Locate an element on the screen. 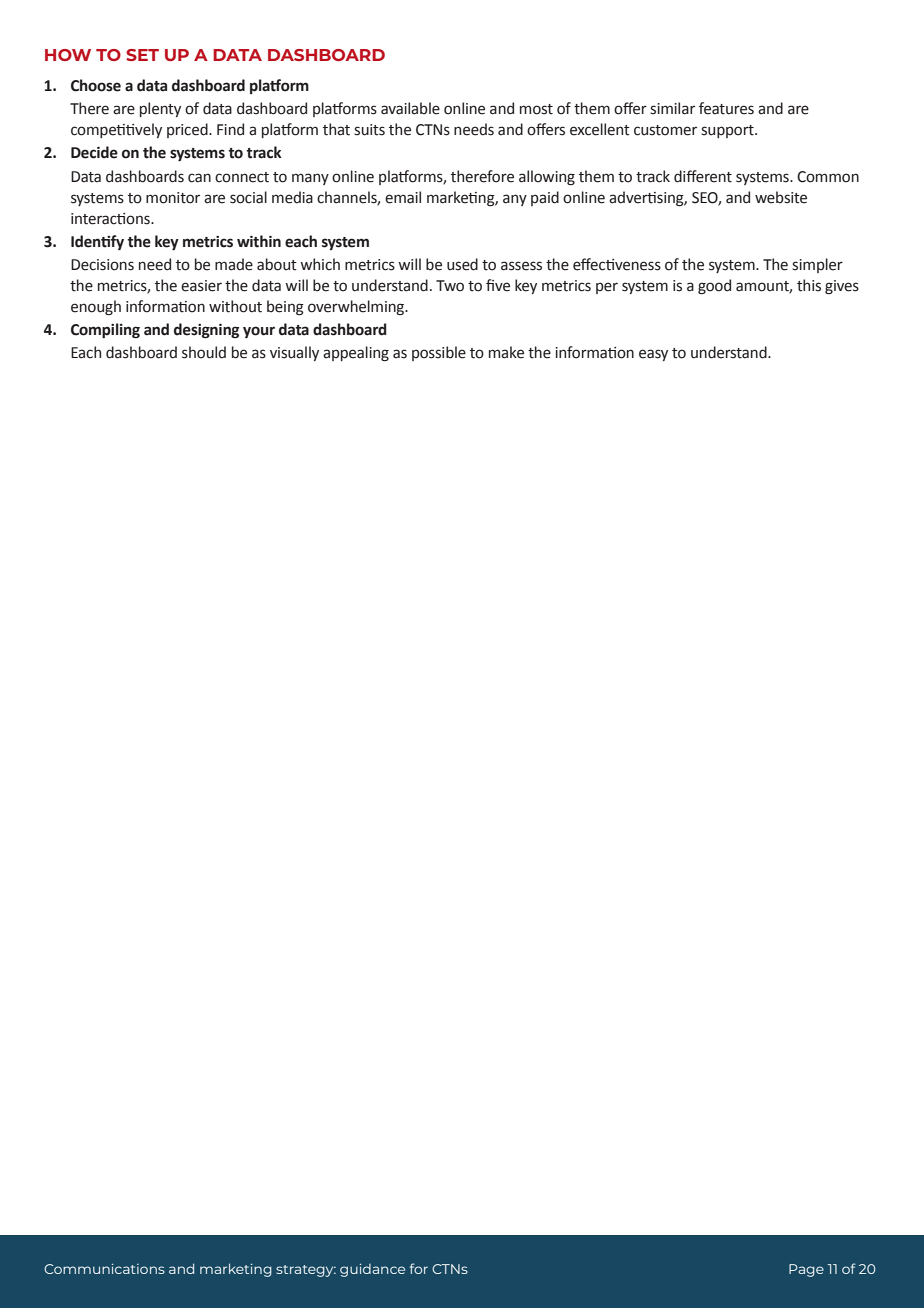 This screenshot has width=924, height=1308. Page is located at coordinates (806, 1270).
